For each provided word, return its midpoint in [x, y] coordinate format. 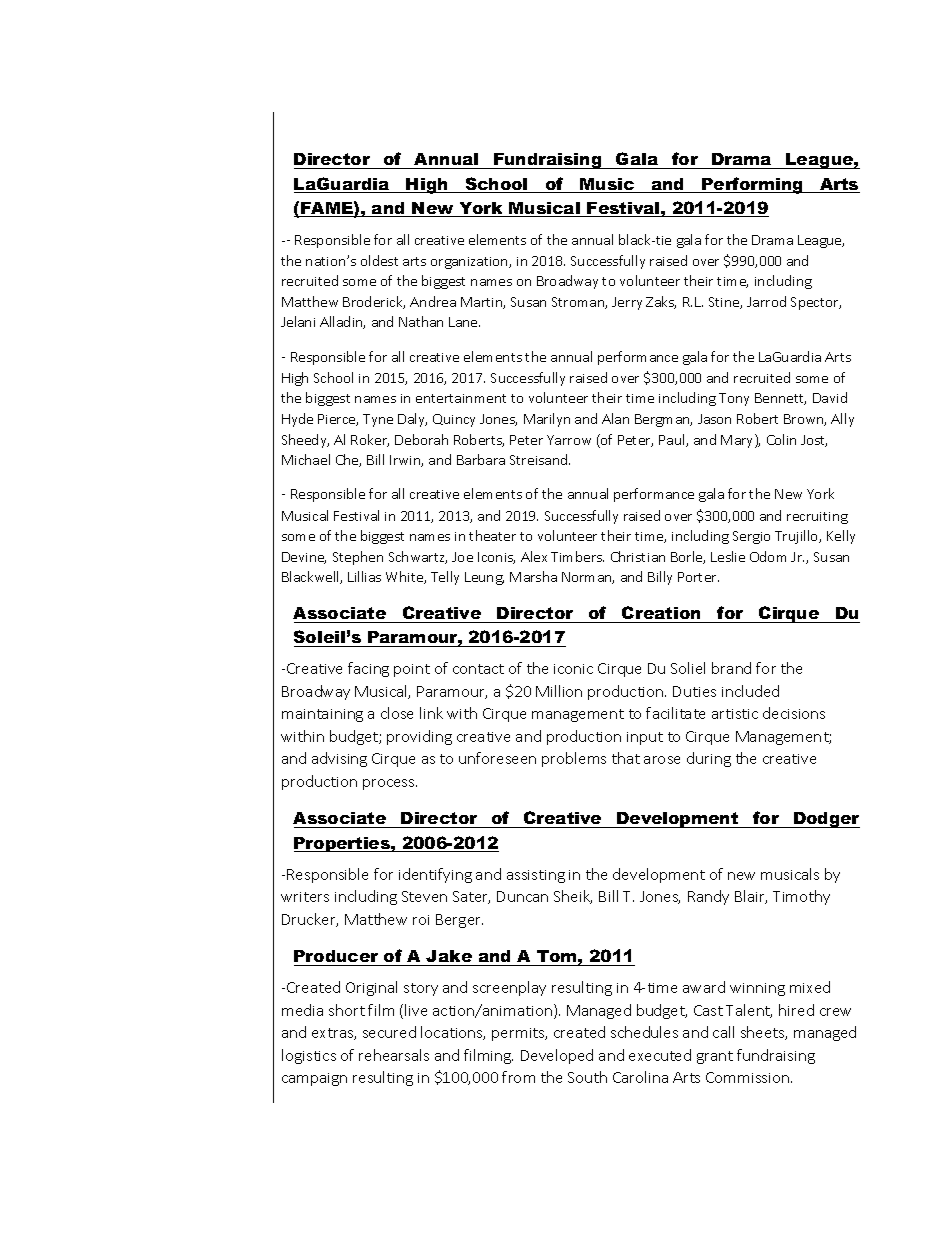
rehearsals [394, 1055]
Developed [557, 1056]
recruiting [817, 518]
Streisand [540, 459]
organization [470, 263]
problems [574, 759]
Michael [306, 459]
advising [339, 759]
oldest [379, 260]
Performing [753, 185]
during [709, 759]
